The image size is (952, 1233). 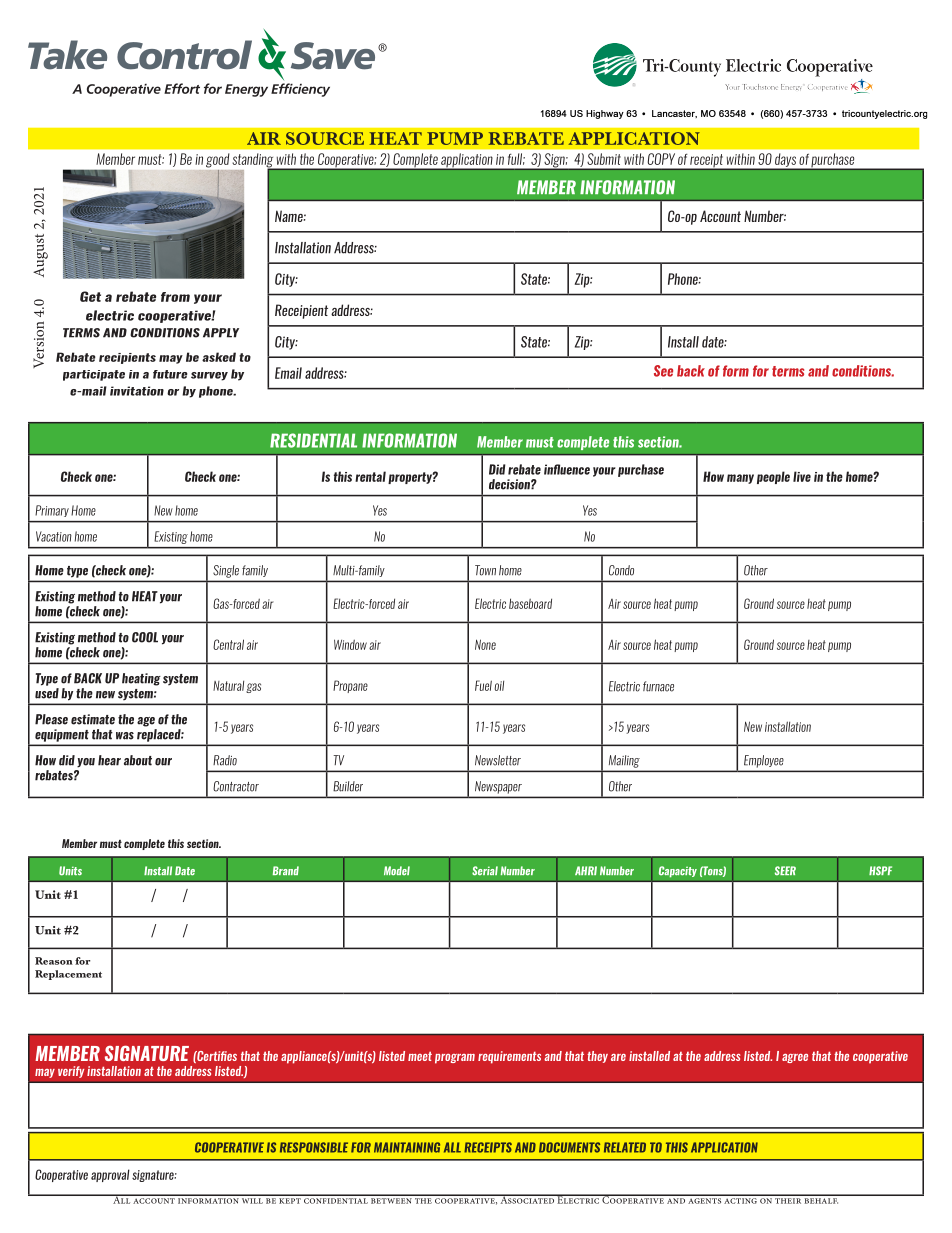 What do you see at coordinates (110, 1175) in the document?
I see `approval` at bounding box center [110, 1175].
